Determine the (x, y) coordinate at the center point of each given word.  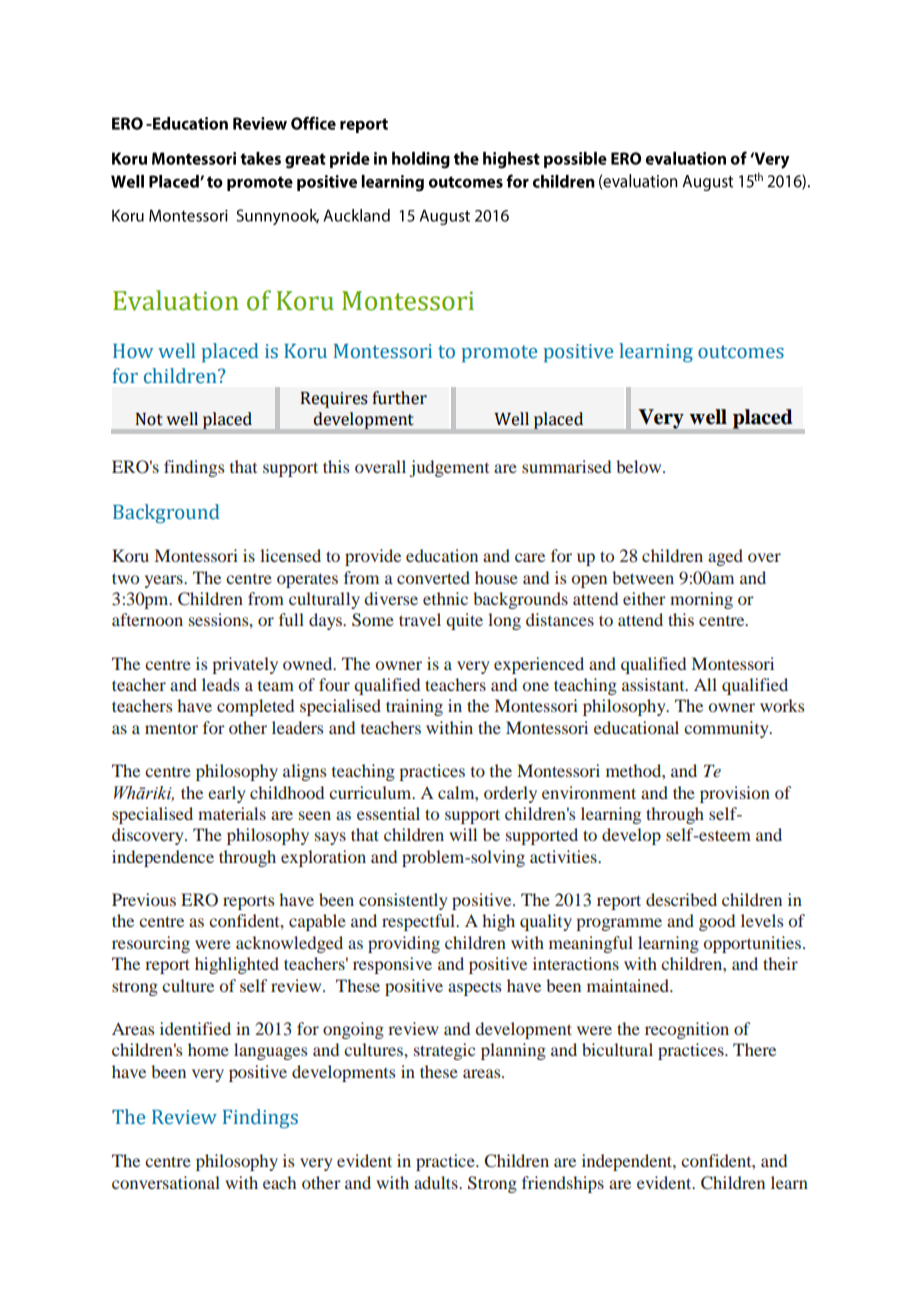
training (414, 707)
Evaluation (176, 300)
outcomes (741, 352)
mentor (171, 728)
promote (499, 354)
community (727, 729)
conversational (166, 1182)
